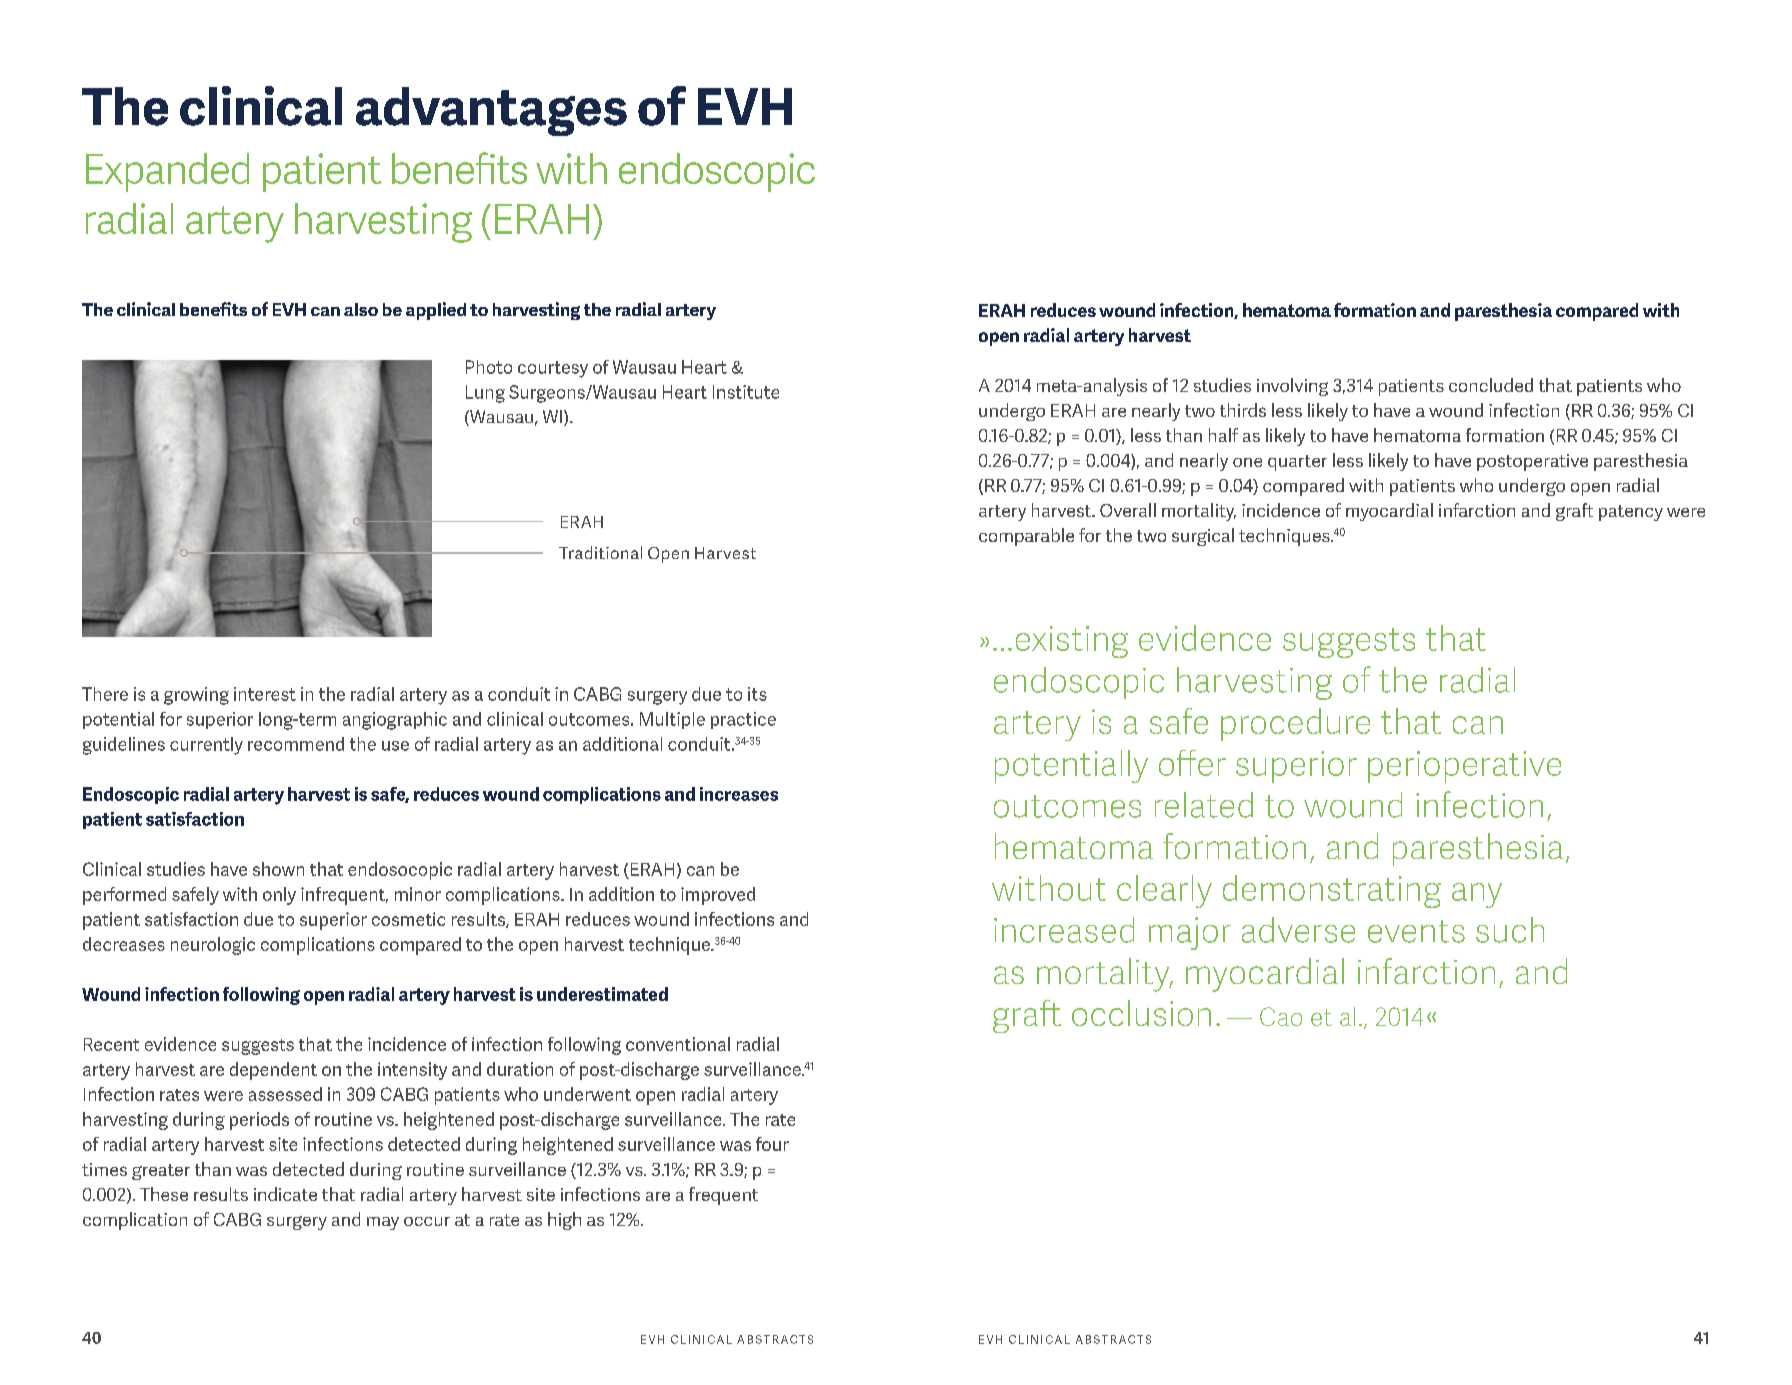 This screenshot has height=1385, width=1792. Describe the element at coordinates (491, 111) in the screenshot. I see `advantages` at that location.
